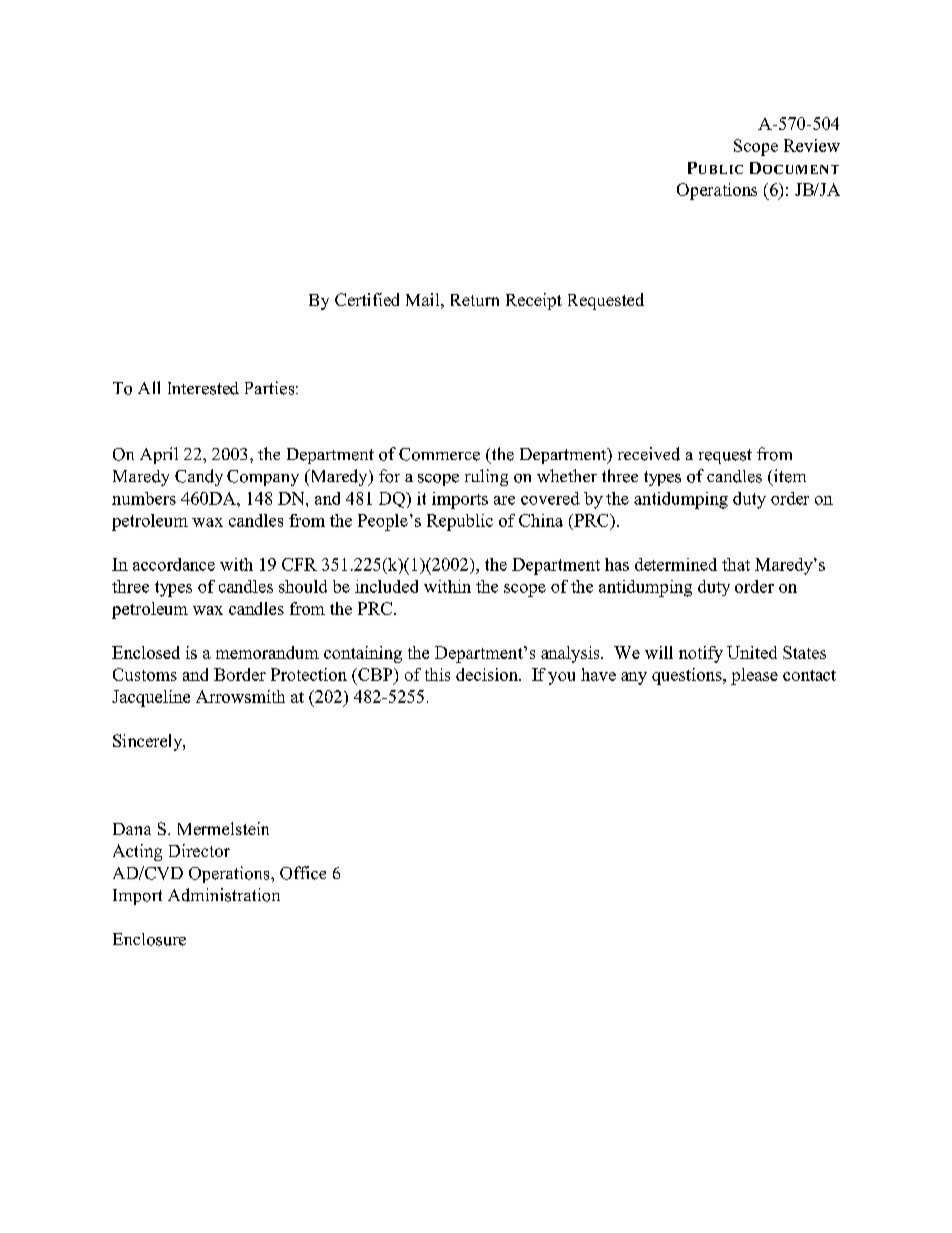 The image size is (952, 1233). What do you see at coordinates (367, 299) in the screenshot?
I see `Certified` at bounding box center [367, 299].
